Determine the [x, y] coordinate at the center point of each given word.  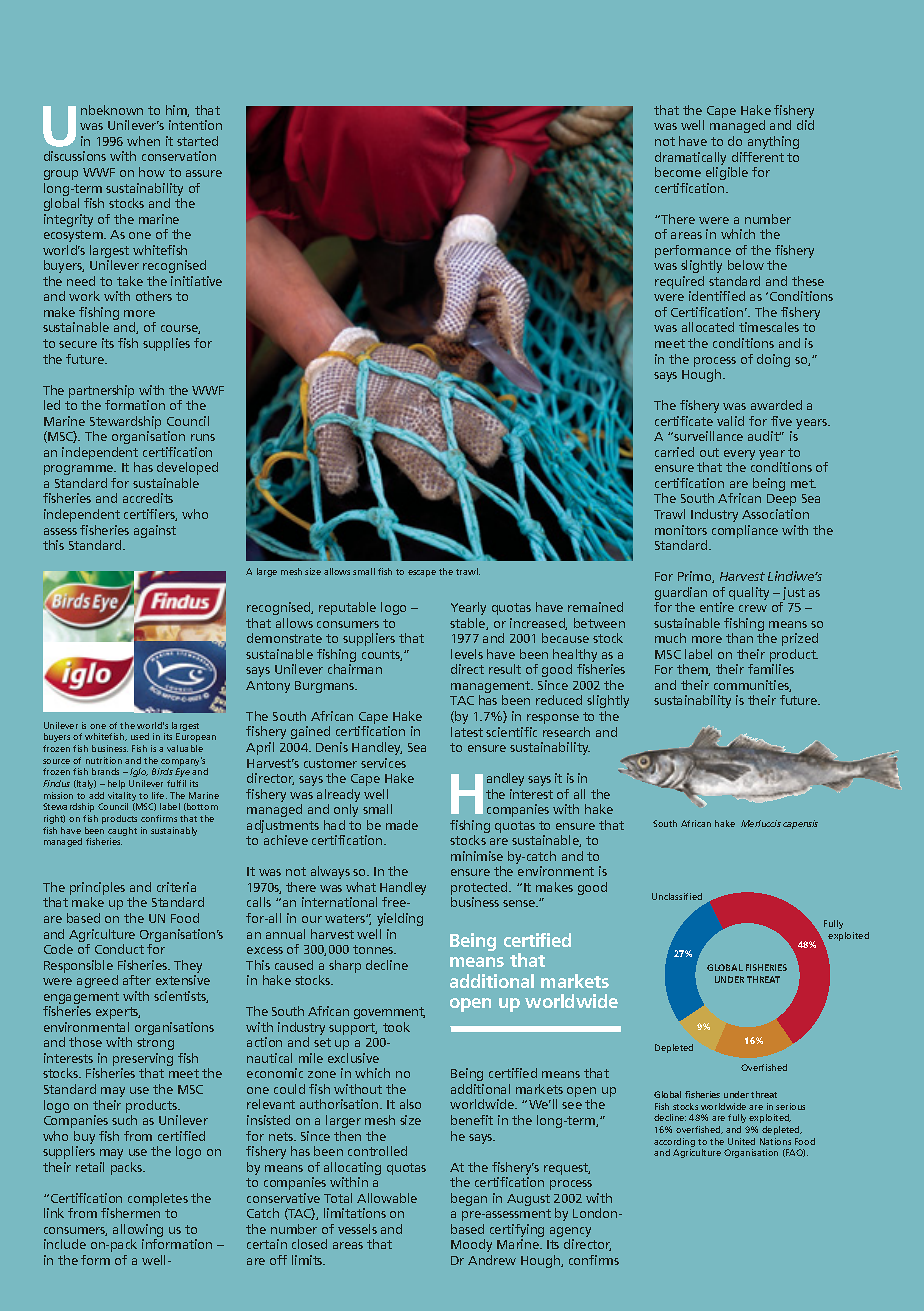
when [143, 141]
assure [204, 173]
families [771, 669]
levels [467, 654]
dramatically [690, 158]
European [196, 737]
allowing [138, 1232]
